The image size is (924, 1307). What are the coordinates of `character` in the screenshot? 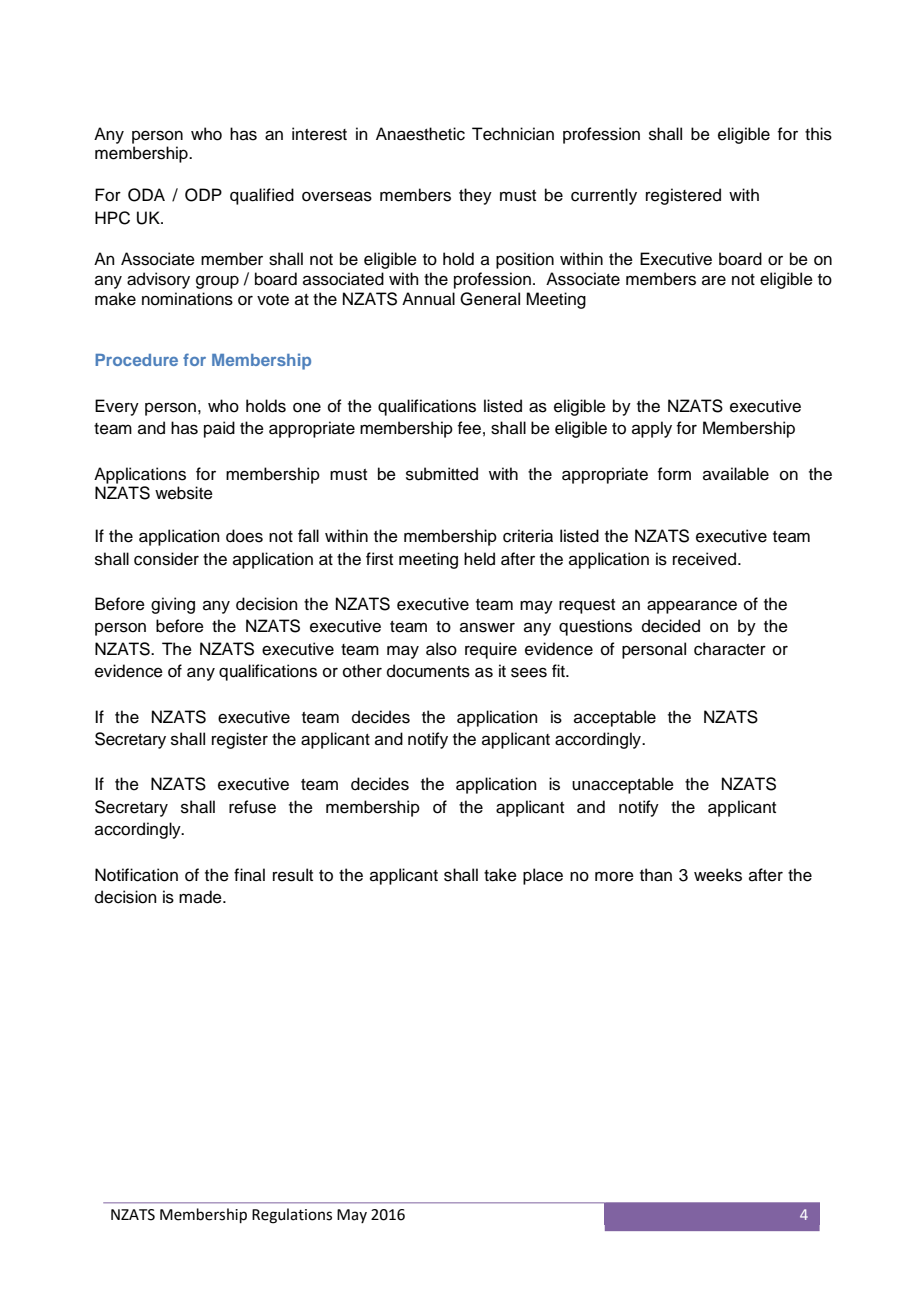 It's located at (730, 649).
